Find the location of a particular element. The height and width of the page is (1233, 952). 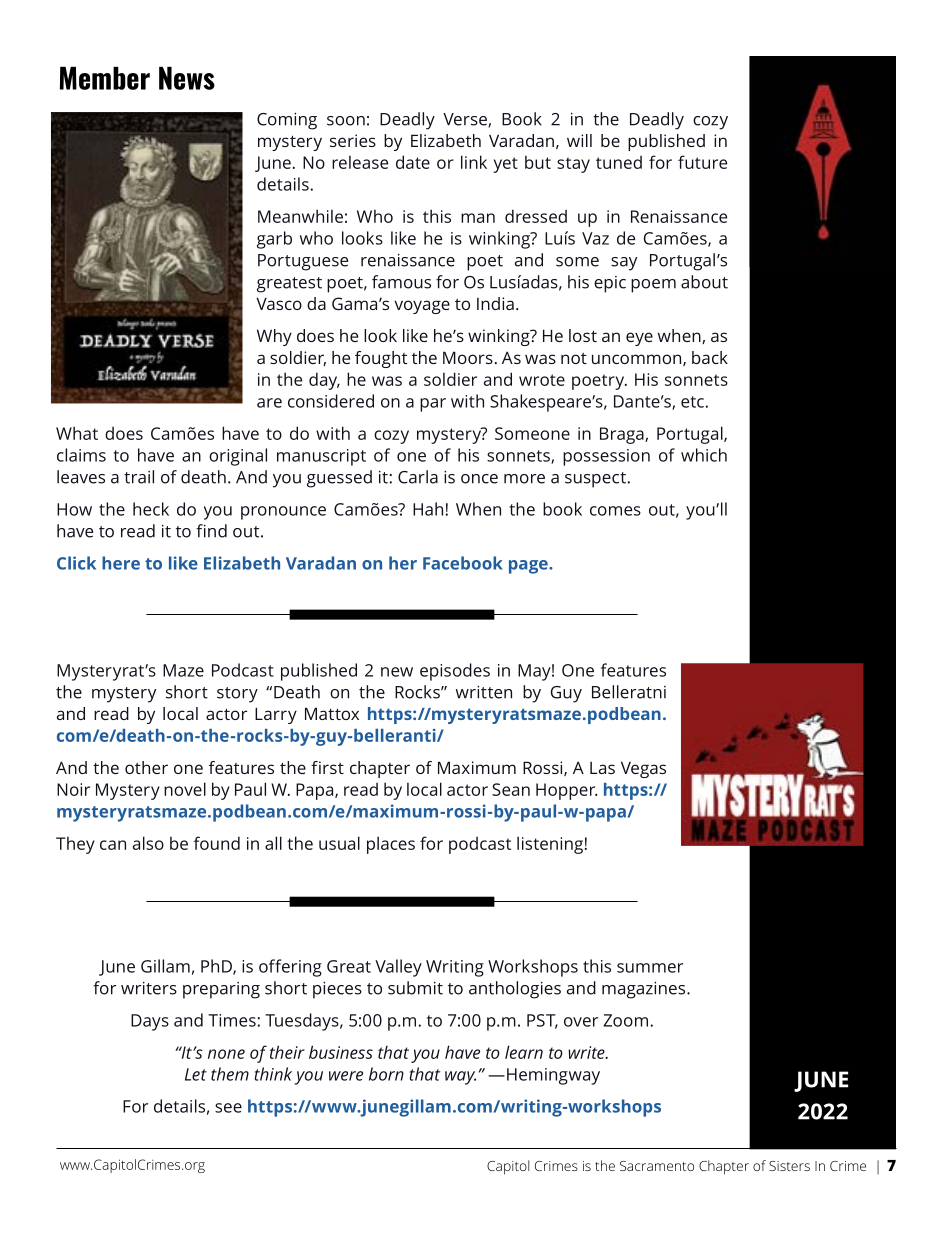

Verse is located at coordinates (466, 120).
